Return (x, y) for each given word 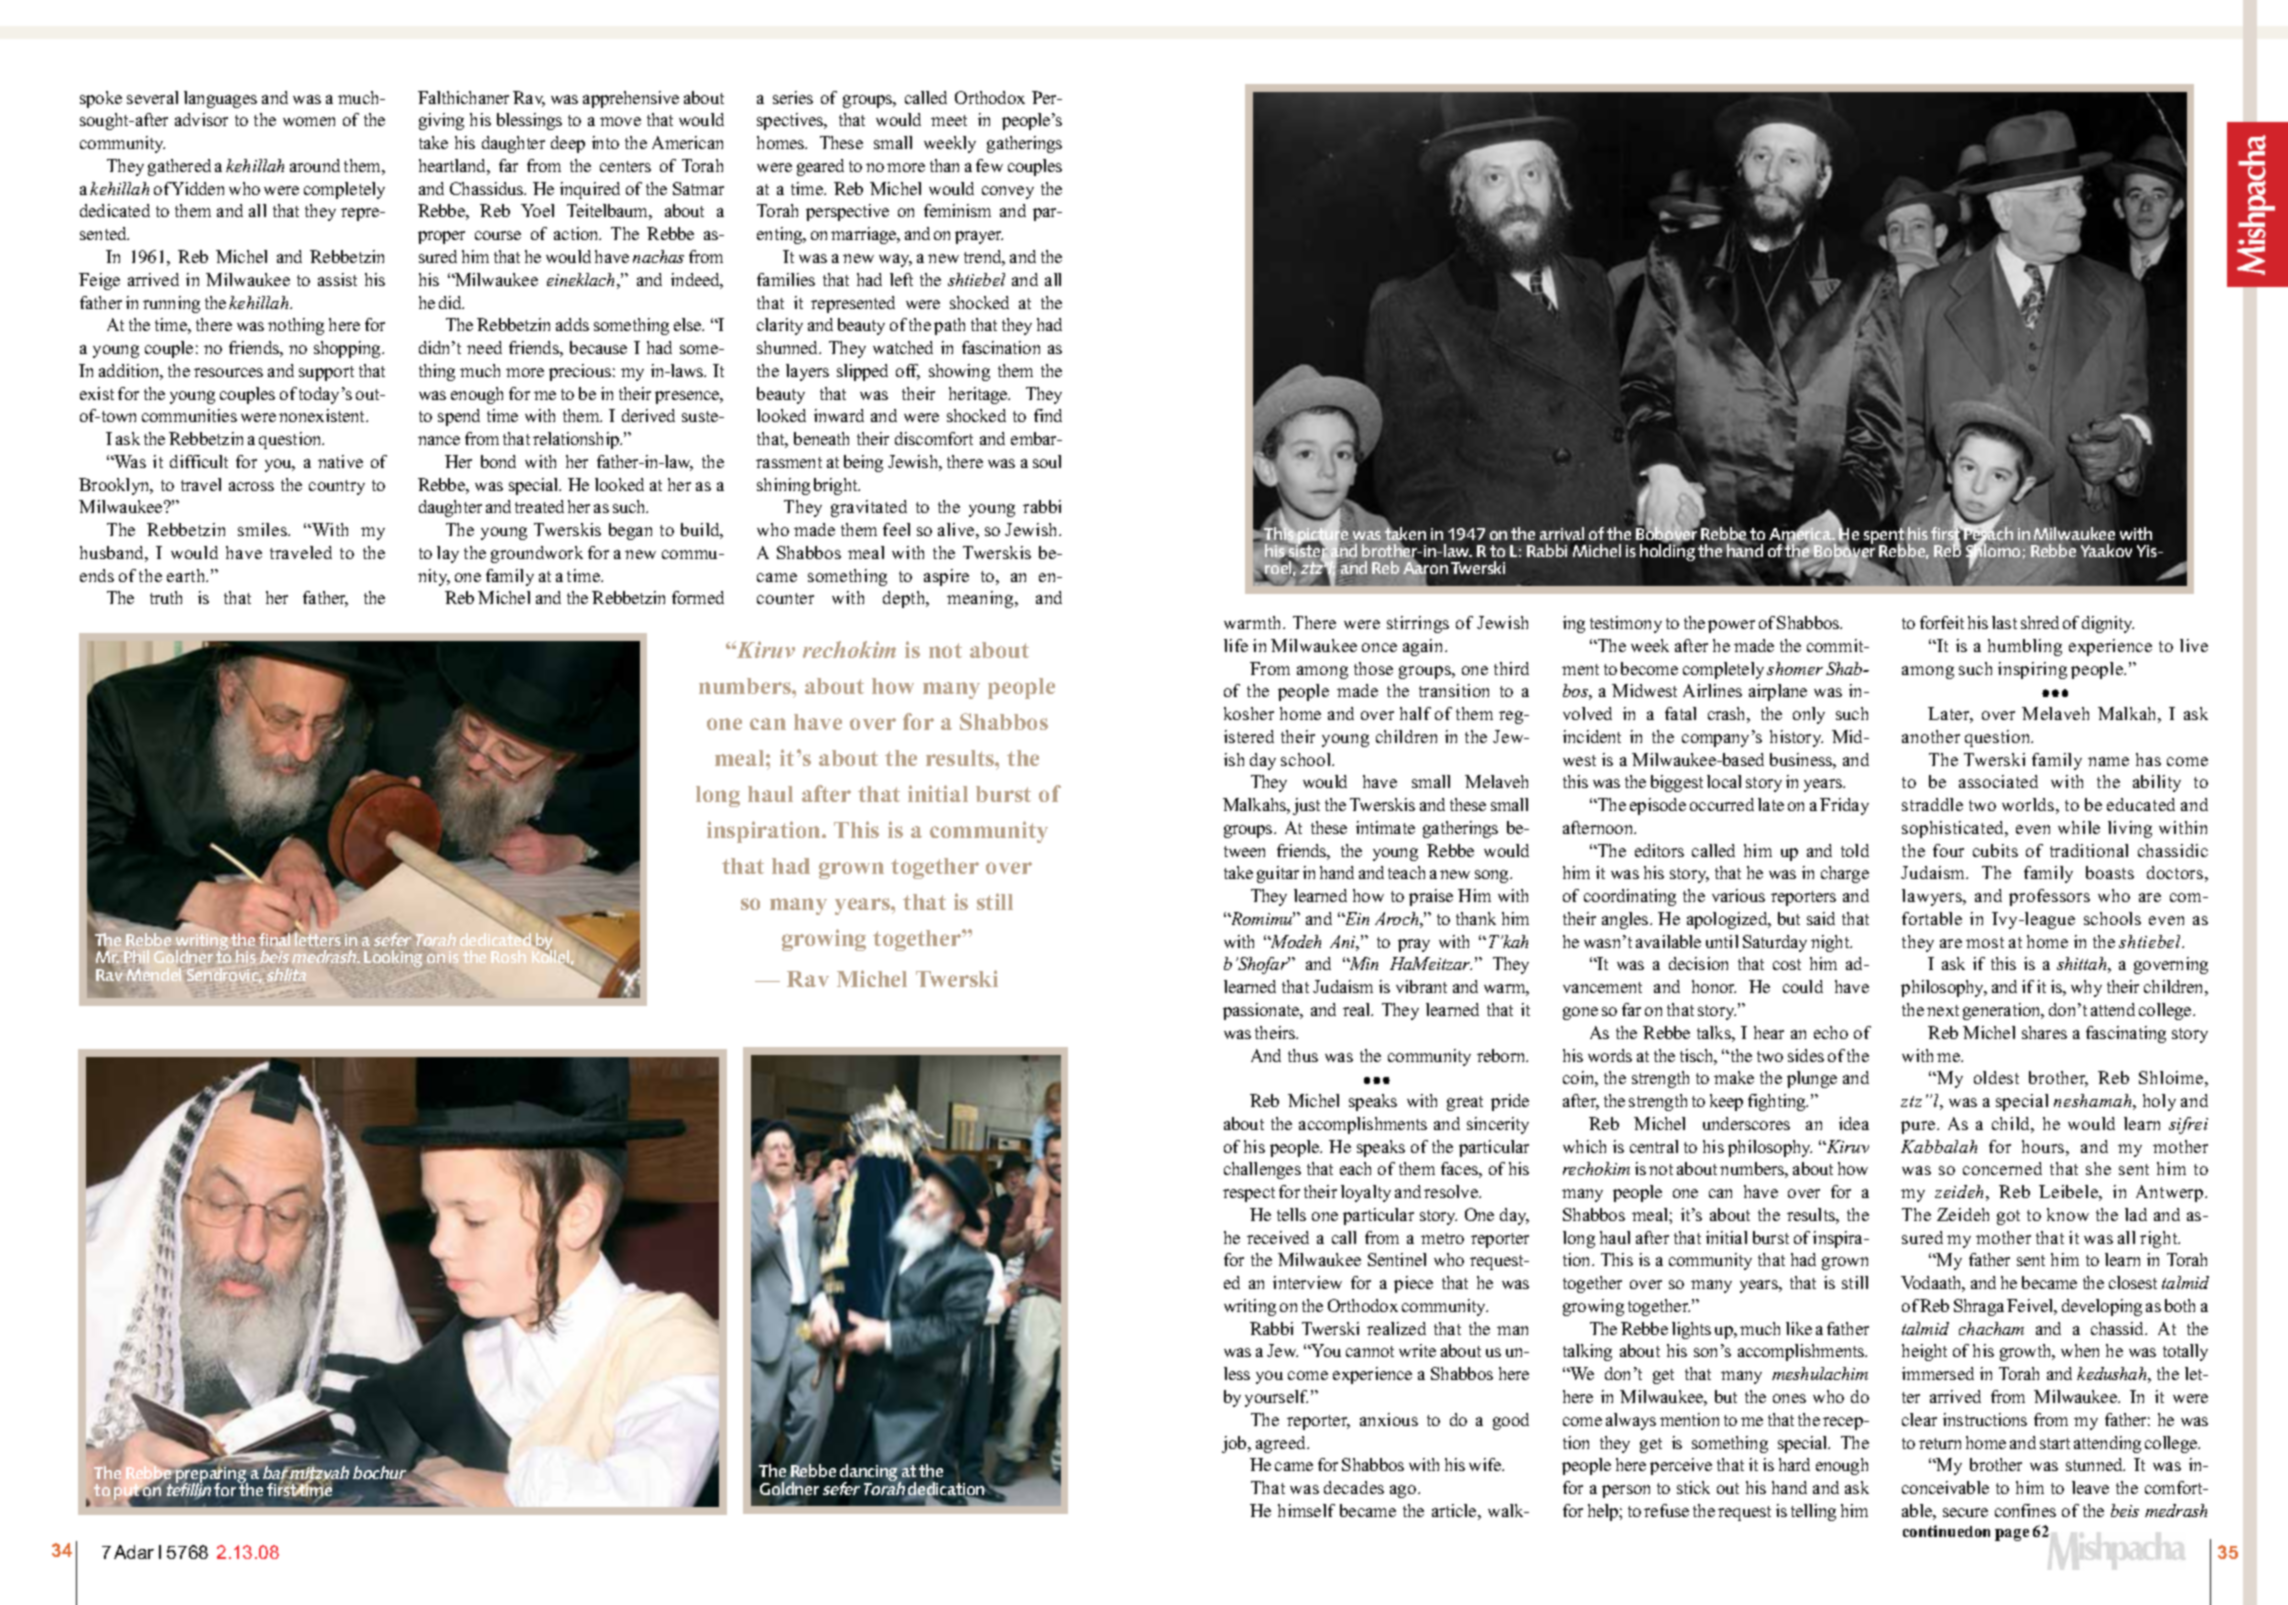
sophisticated (1954, 829)
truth (166, 597)
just (1306, 806)
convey (1008, 192)
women (309, 121)
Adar (134, 1552)
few (989, 165)
